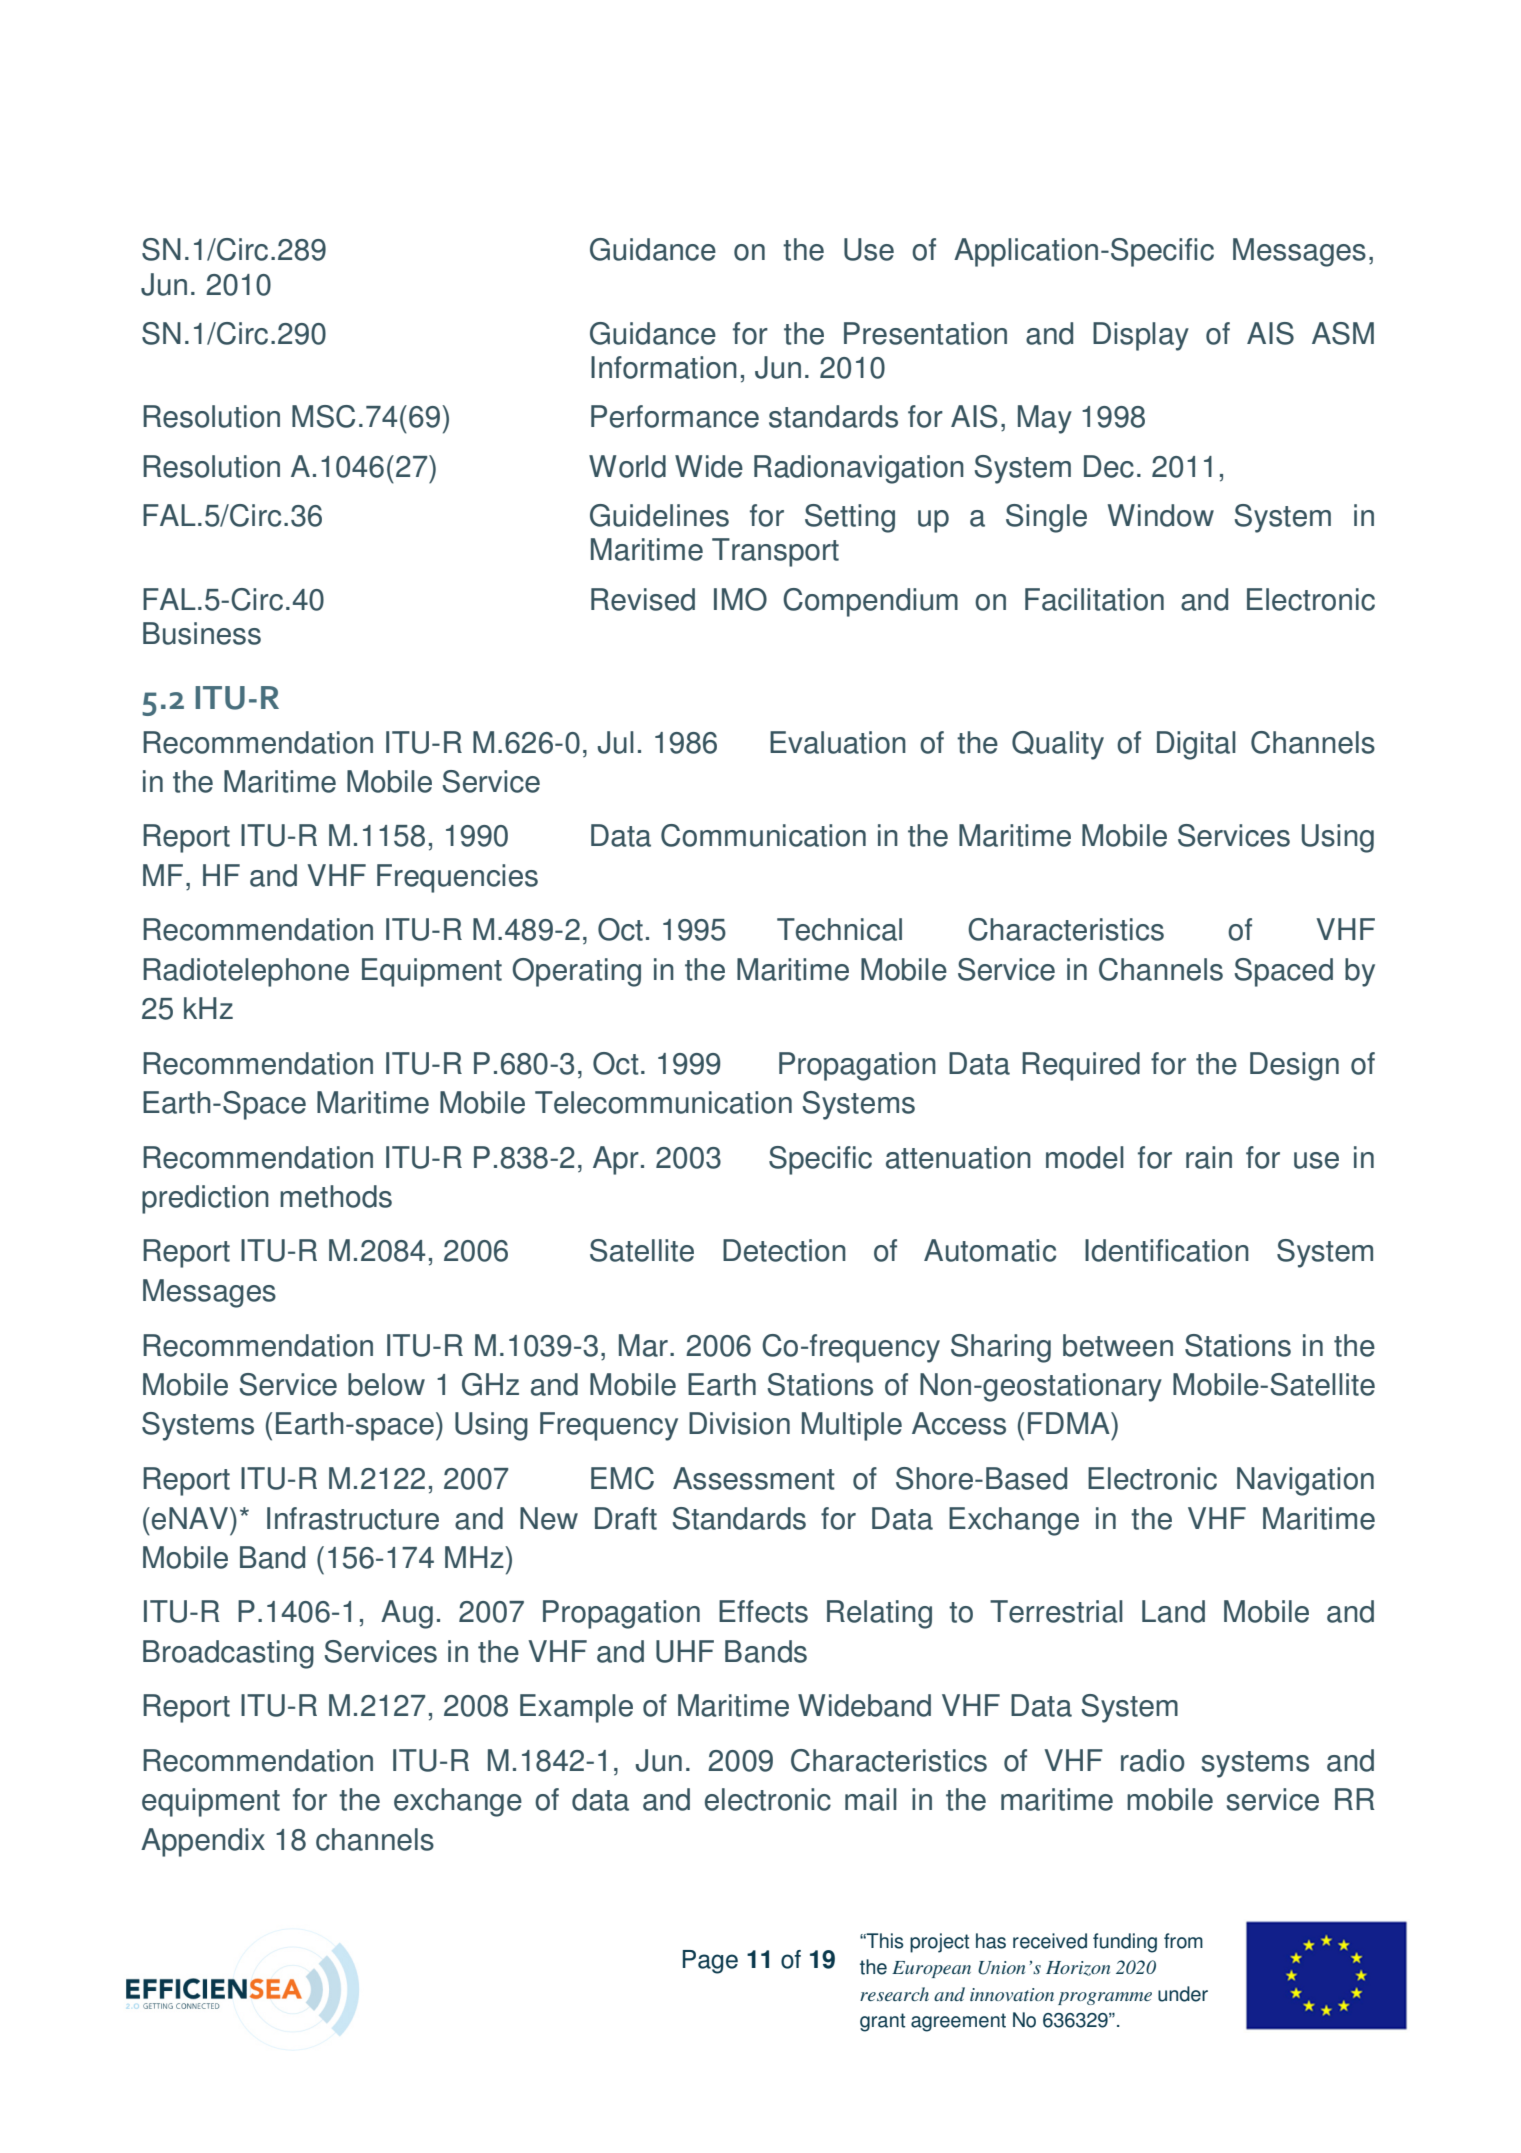 This screenshot has height=2153, width=1521. What do you see at coordinates (1294, 1066) in the screenshot?
I see `Design` at bounding box center [1294, 1066].
